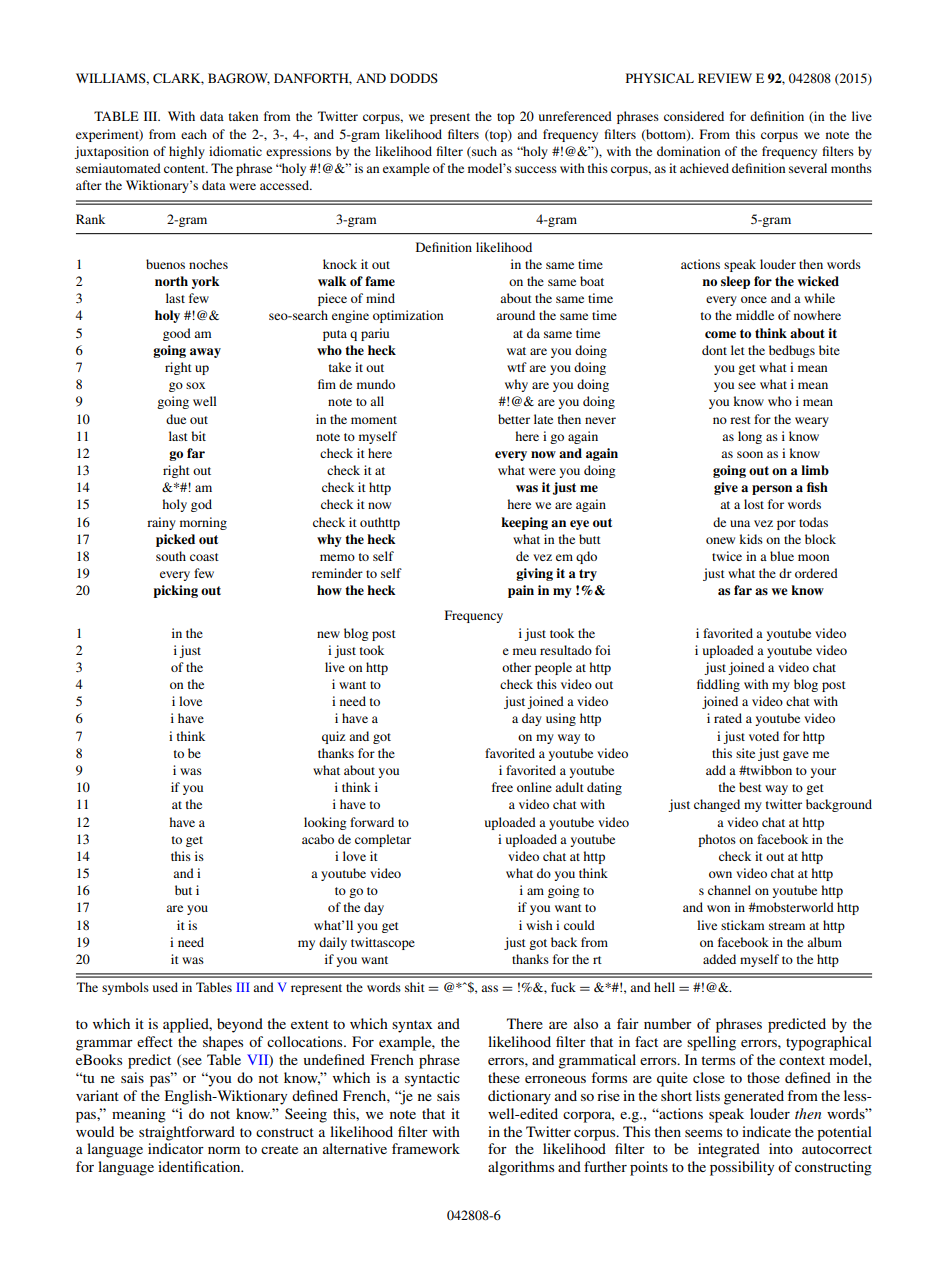  I want to click on soon, so click(750, 454).
